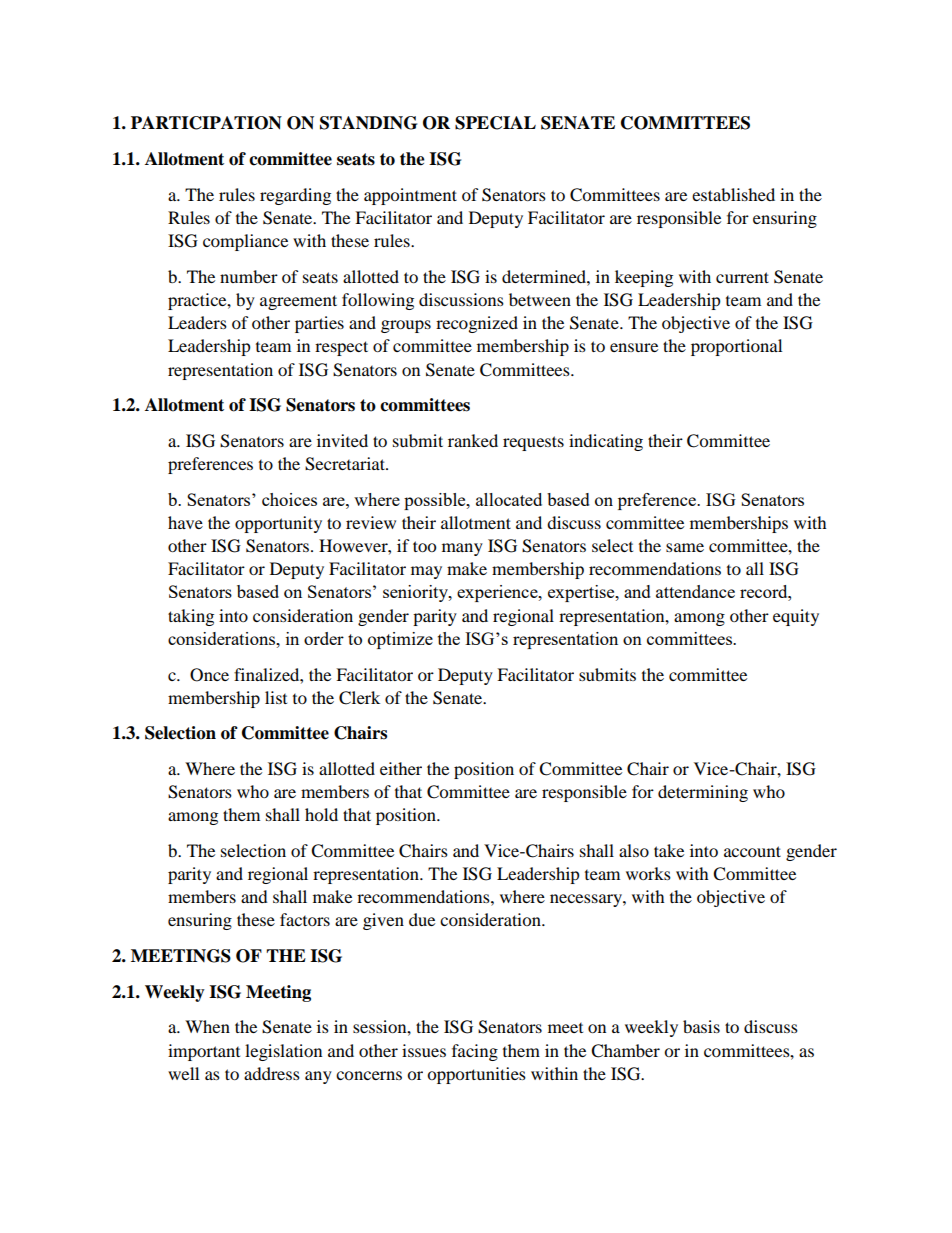 This image has height=1233, width=952. I want to click on same, so click(685, 547).
